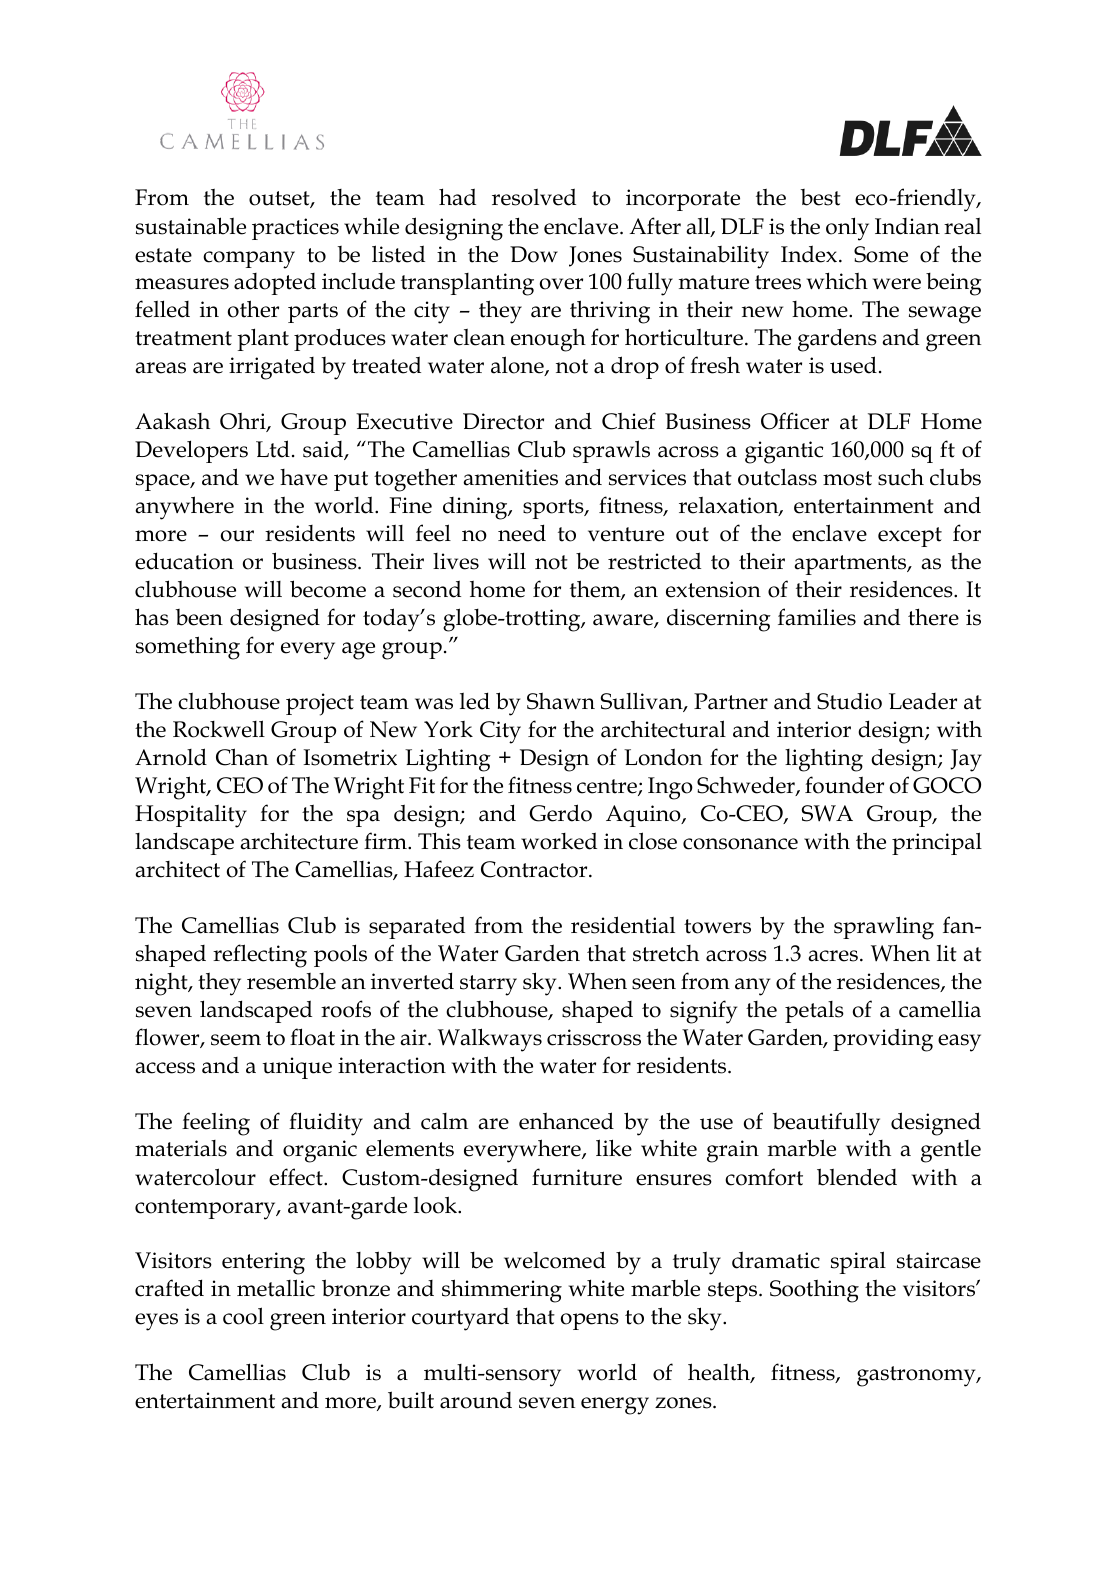 The image size is (1117, 1579). What do you see at coordinates (534, 254) in the page?
I see `Dow` at bounding box center [534, 254].
